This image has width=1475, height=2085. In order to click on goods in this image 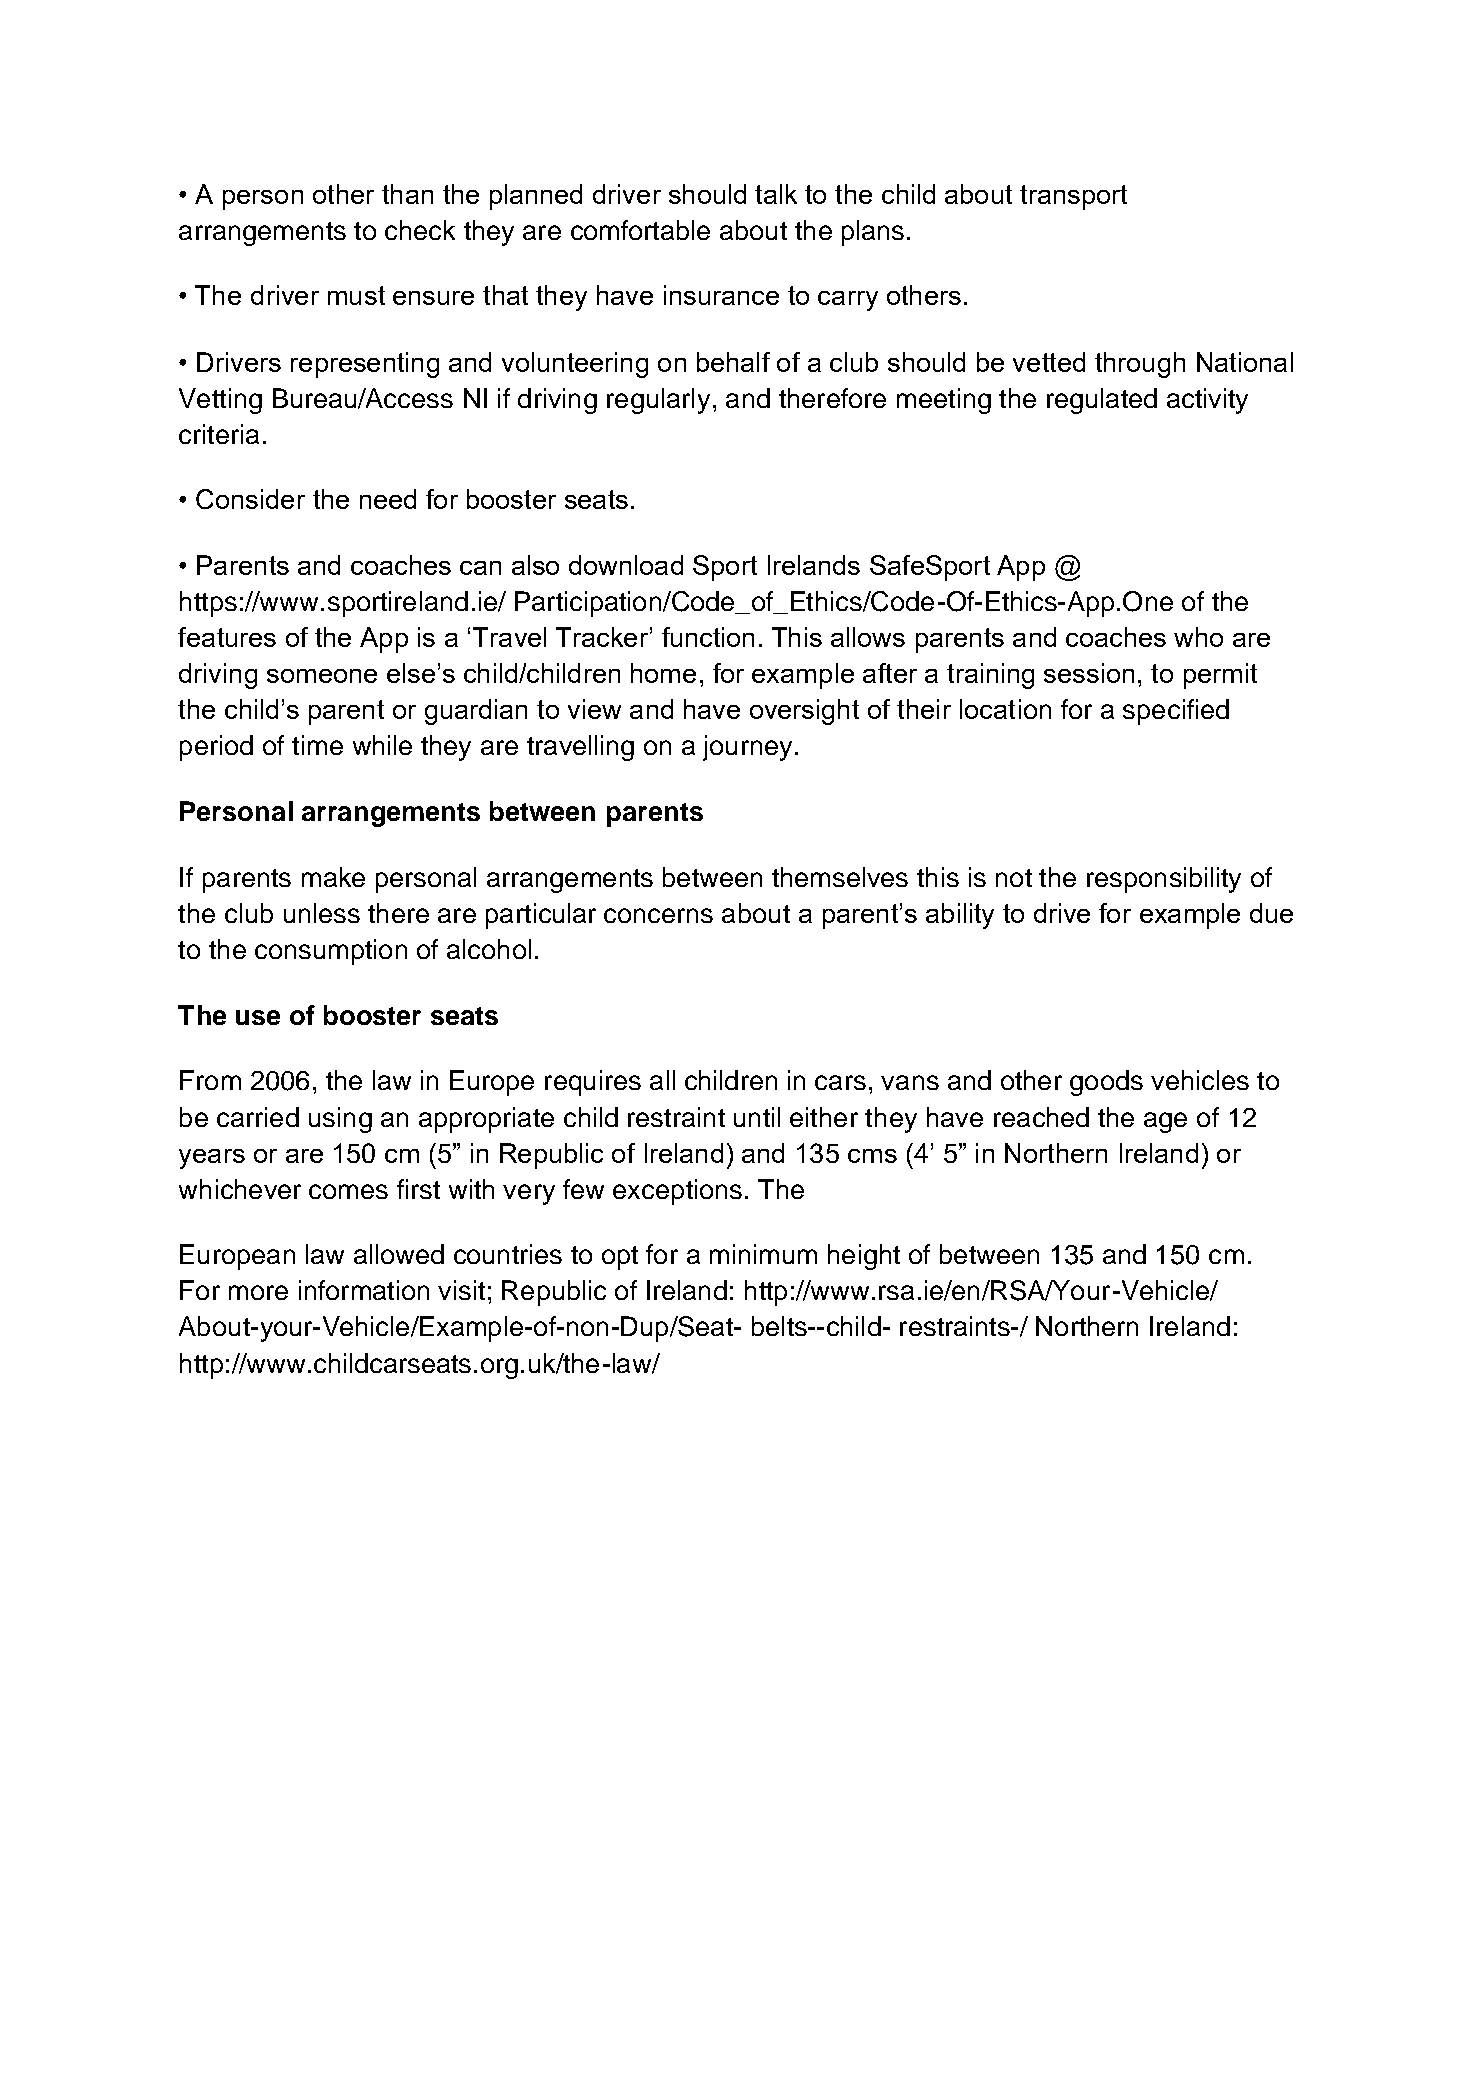, I will do `click(1106, 1083)`.
